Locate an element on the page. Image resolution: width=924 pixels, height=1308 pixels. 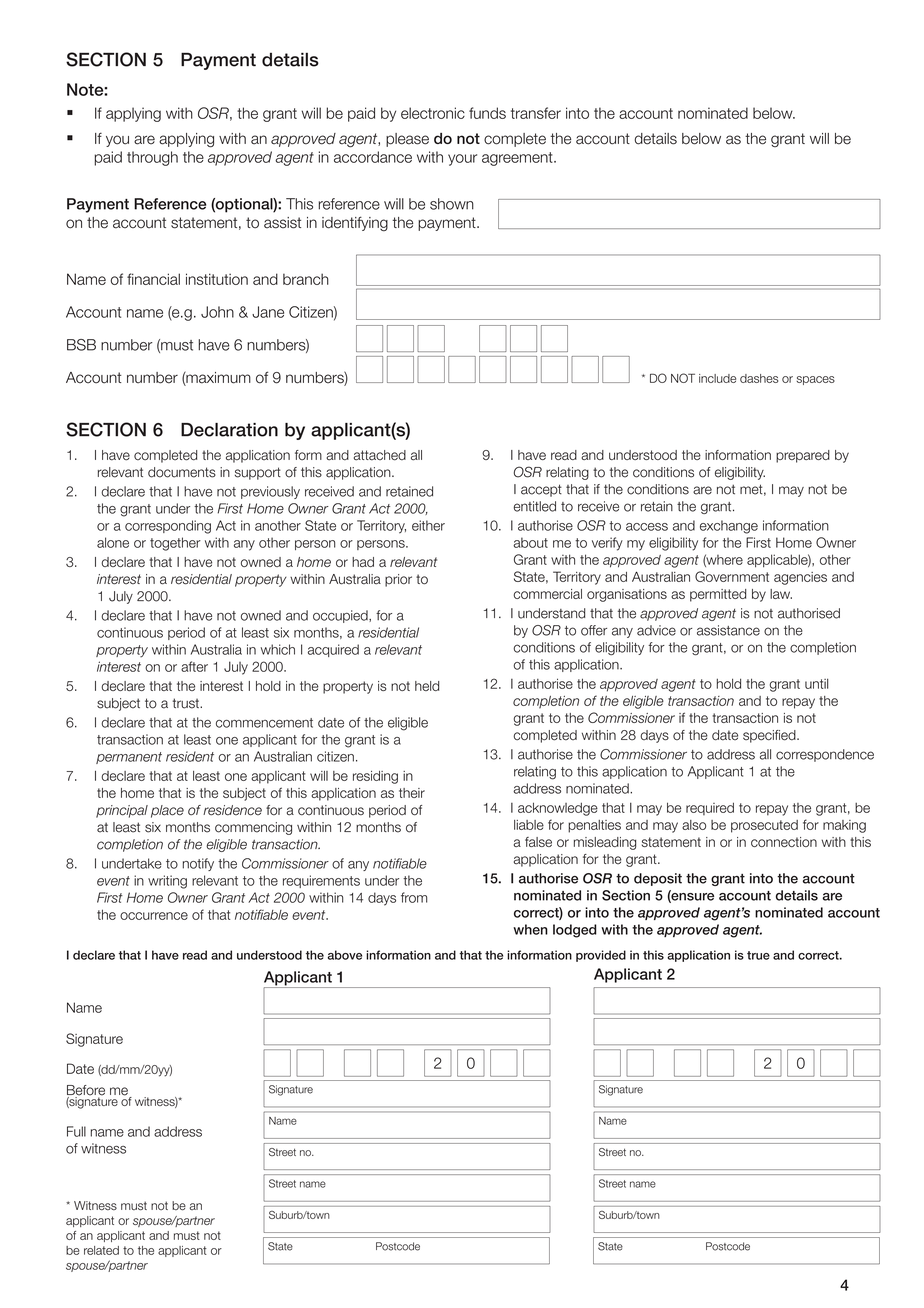
true is located at coordinates (758, 955).
